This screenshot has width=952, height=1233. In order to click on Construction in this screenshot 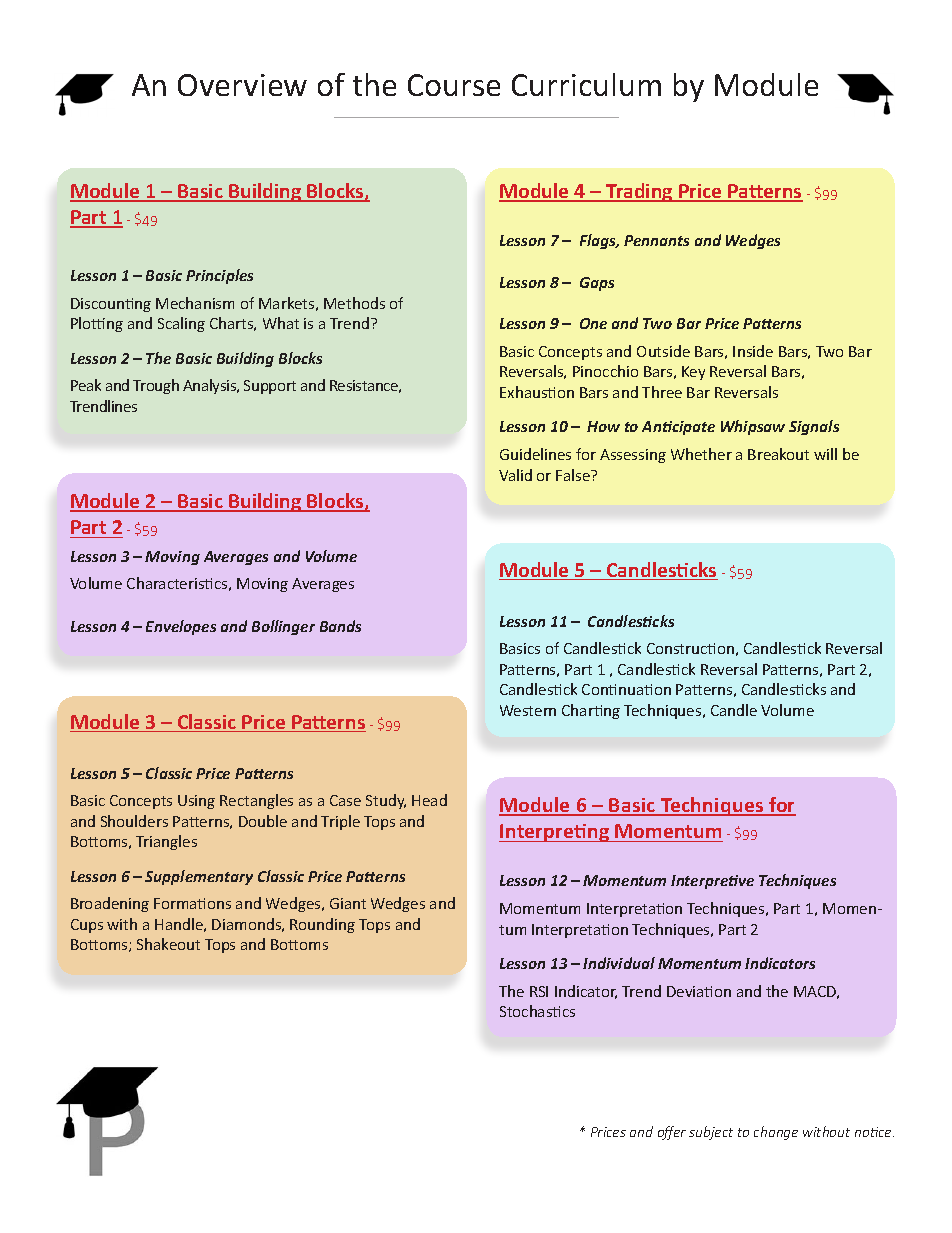, I will do `click(690, 648)`.
